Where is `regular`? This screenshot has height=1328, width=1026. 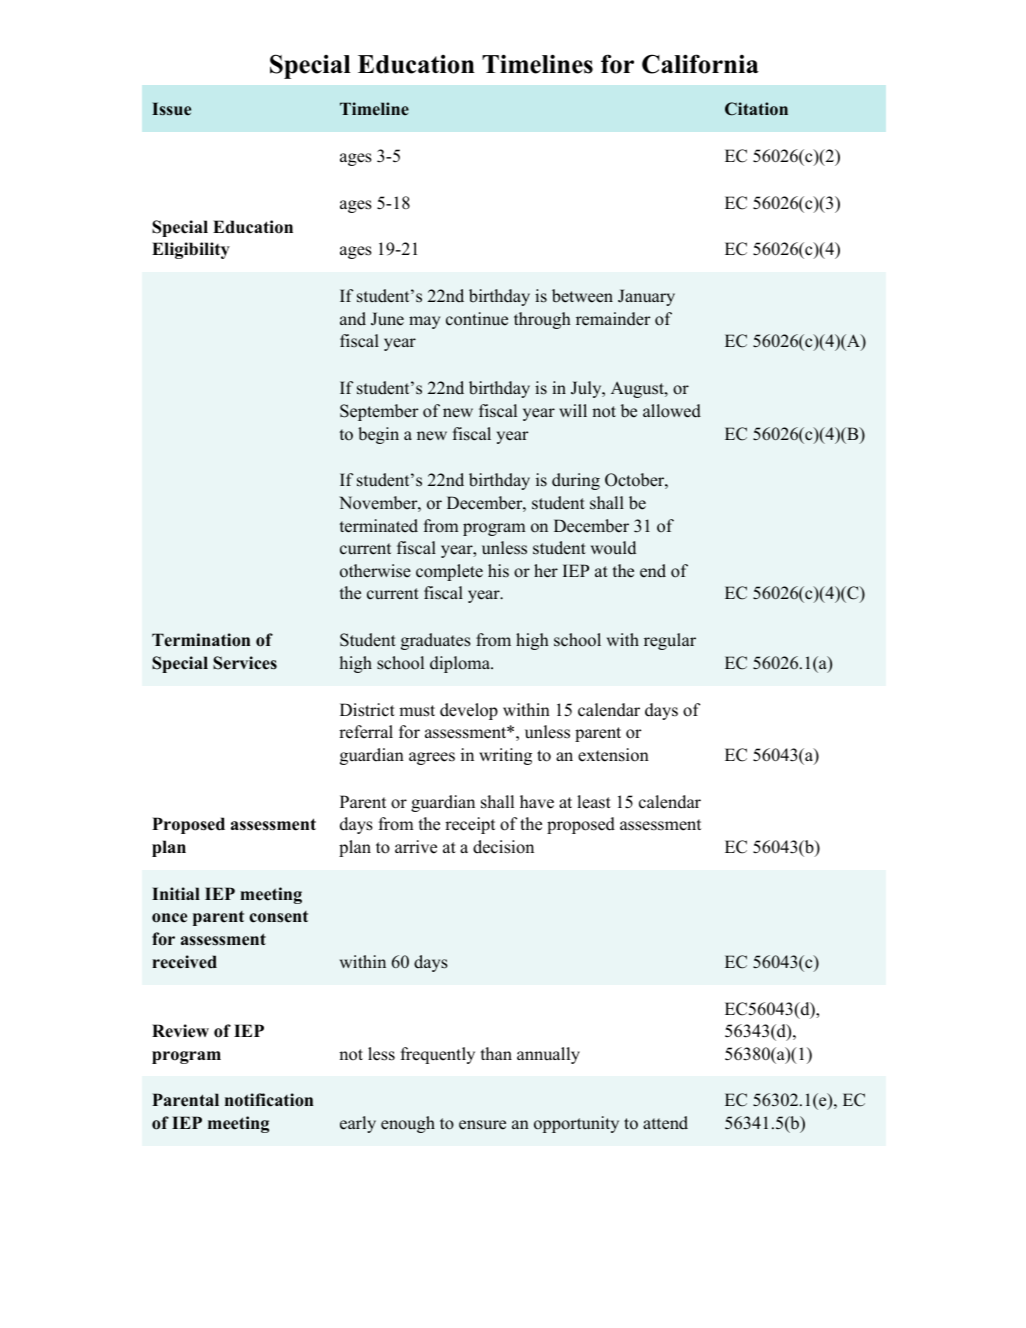 regular is located at coordinates (670, 641).
